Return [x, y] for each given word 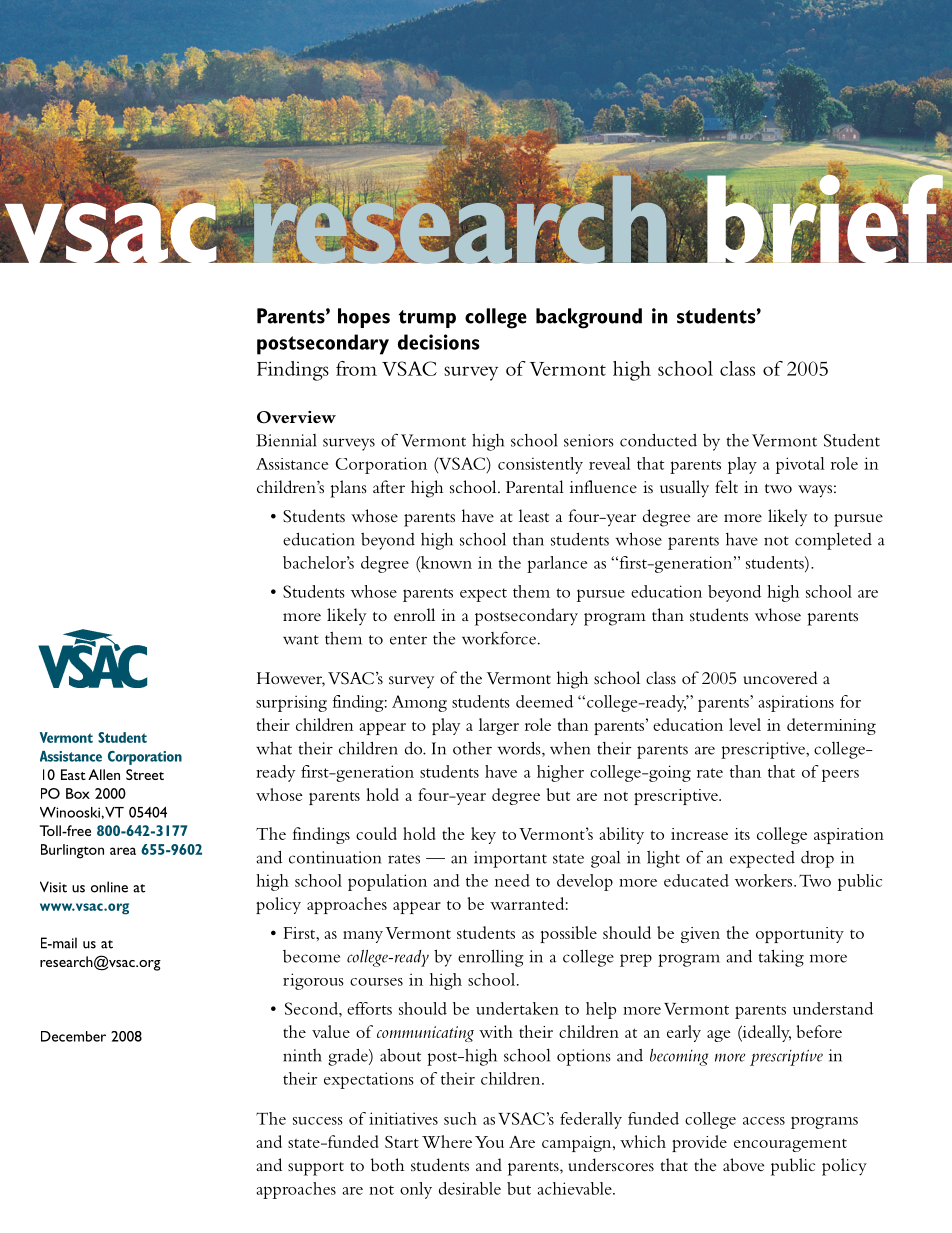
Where [447, 1141]
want [301, 640]
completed [833, 541]
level [745, 724]
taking [781, 958]
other [472, 748]
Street [145, 774]
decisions [439, 342]
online [109, 887]
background [589, 318]
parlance [557, 564]
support [316, 1169]
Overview [296, 417]
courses [376, 982]
